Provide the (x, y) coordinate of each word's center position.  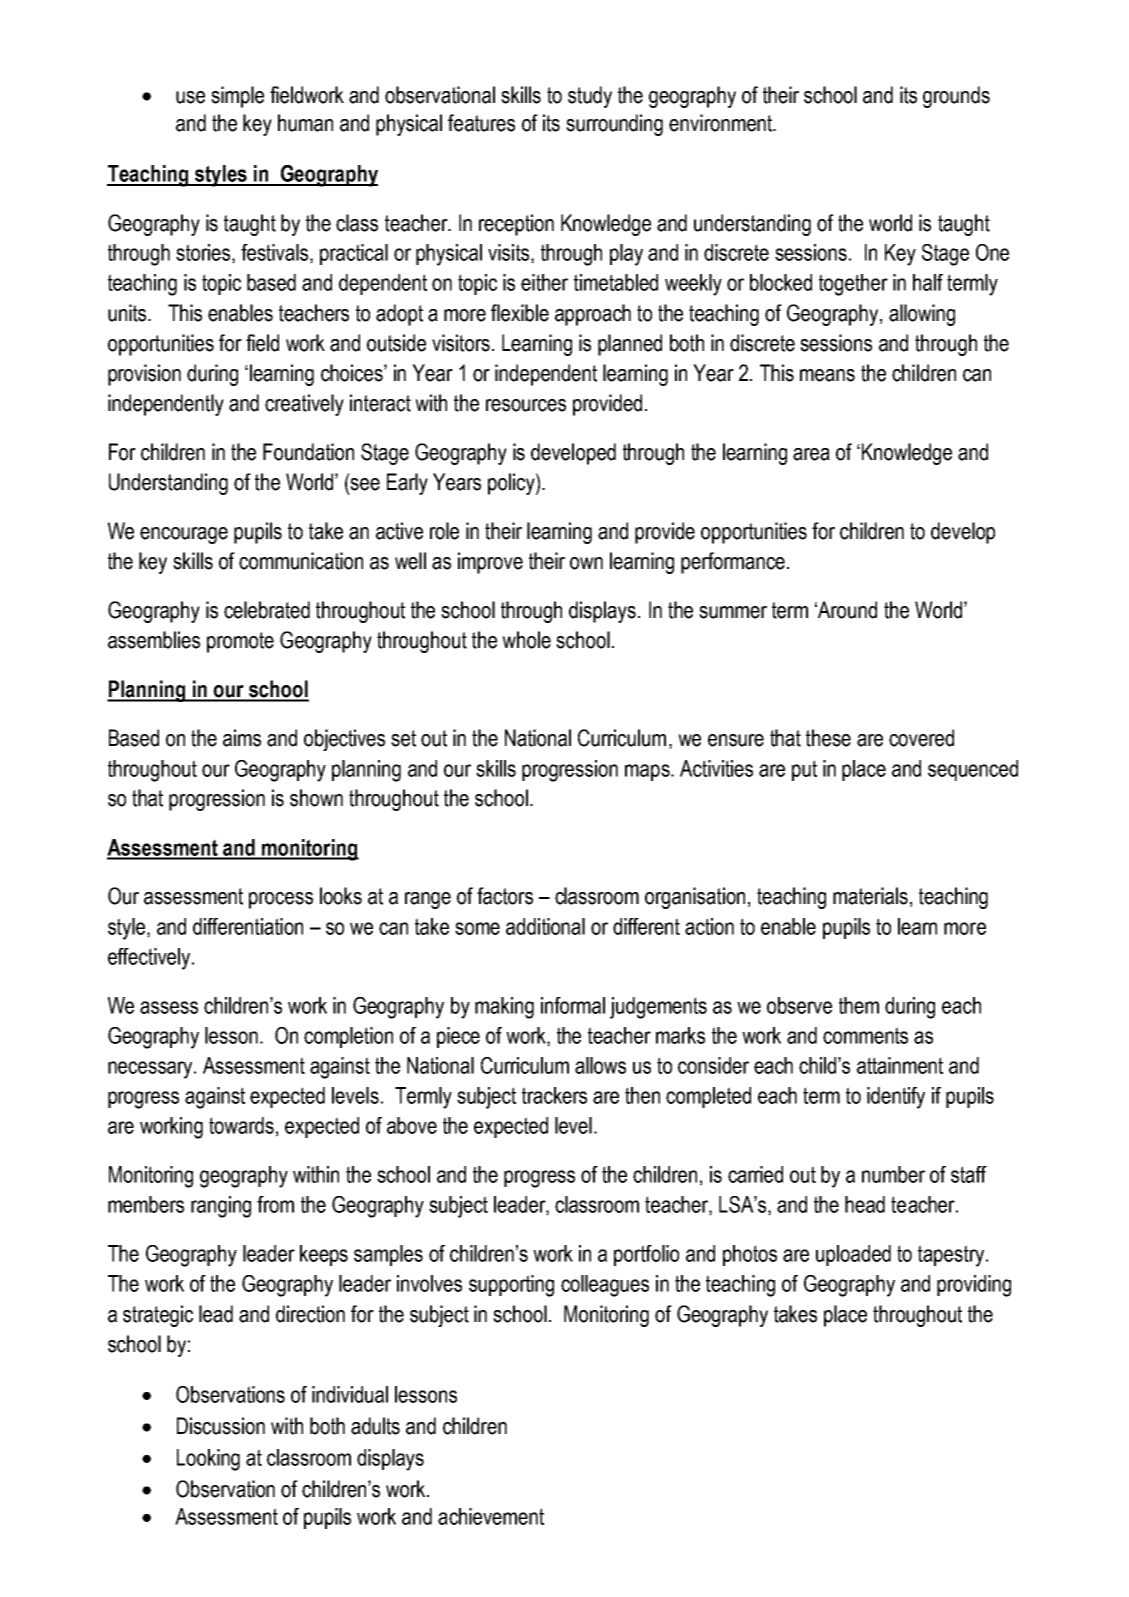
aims (242, 738)
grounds (956, 97)
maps (648, 772)
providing (974, 1286)
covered (921, 738)
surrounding (614, 125)
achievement (491, 1516)
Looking (208, 1460)
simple (237, 97)
